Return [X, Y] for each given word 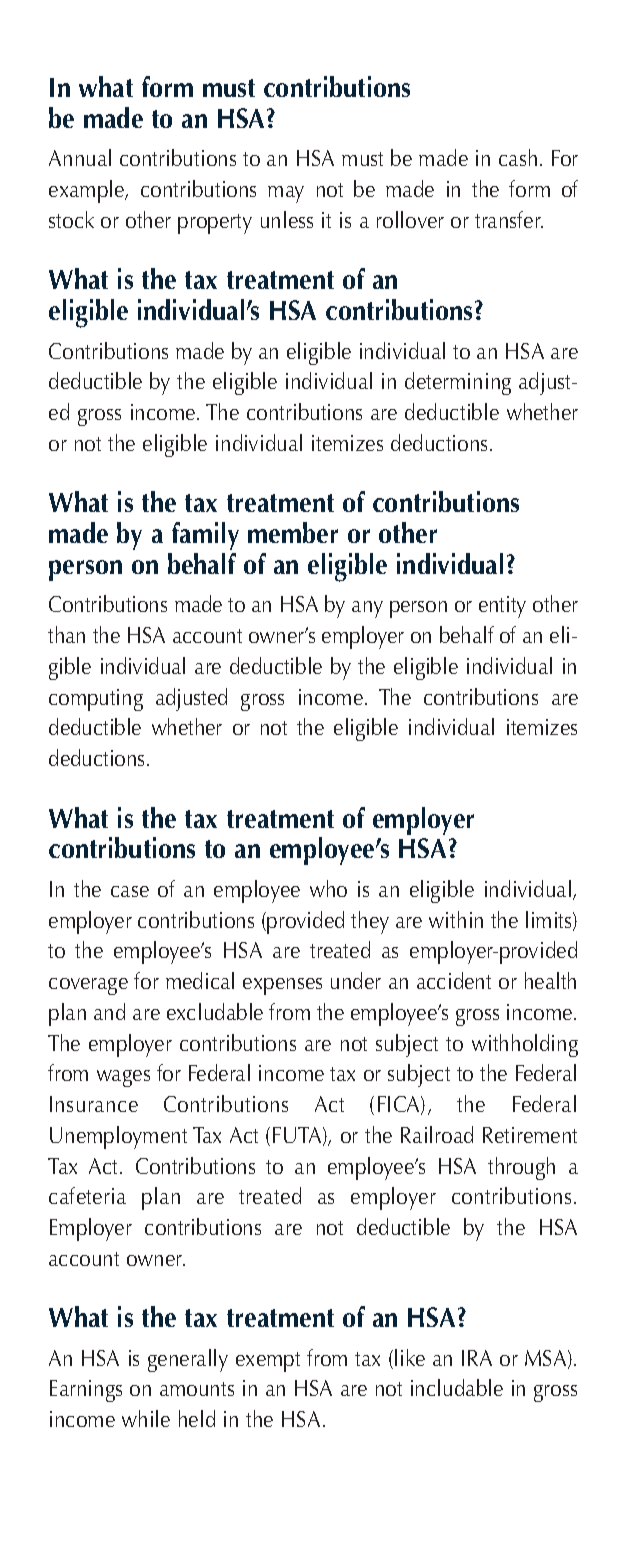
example [88, 191]
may [286, 194]
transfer [509, 219]
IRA [477, 1358]
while [146, 1418]
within [456, 919]
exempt [268, 1362]
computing [96, 700]
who [328, 888]
